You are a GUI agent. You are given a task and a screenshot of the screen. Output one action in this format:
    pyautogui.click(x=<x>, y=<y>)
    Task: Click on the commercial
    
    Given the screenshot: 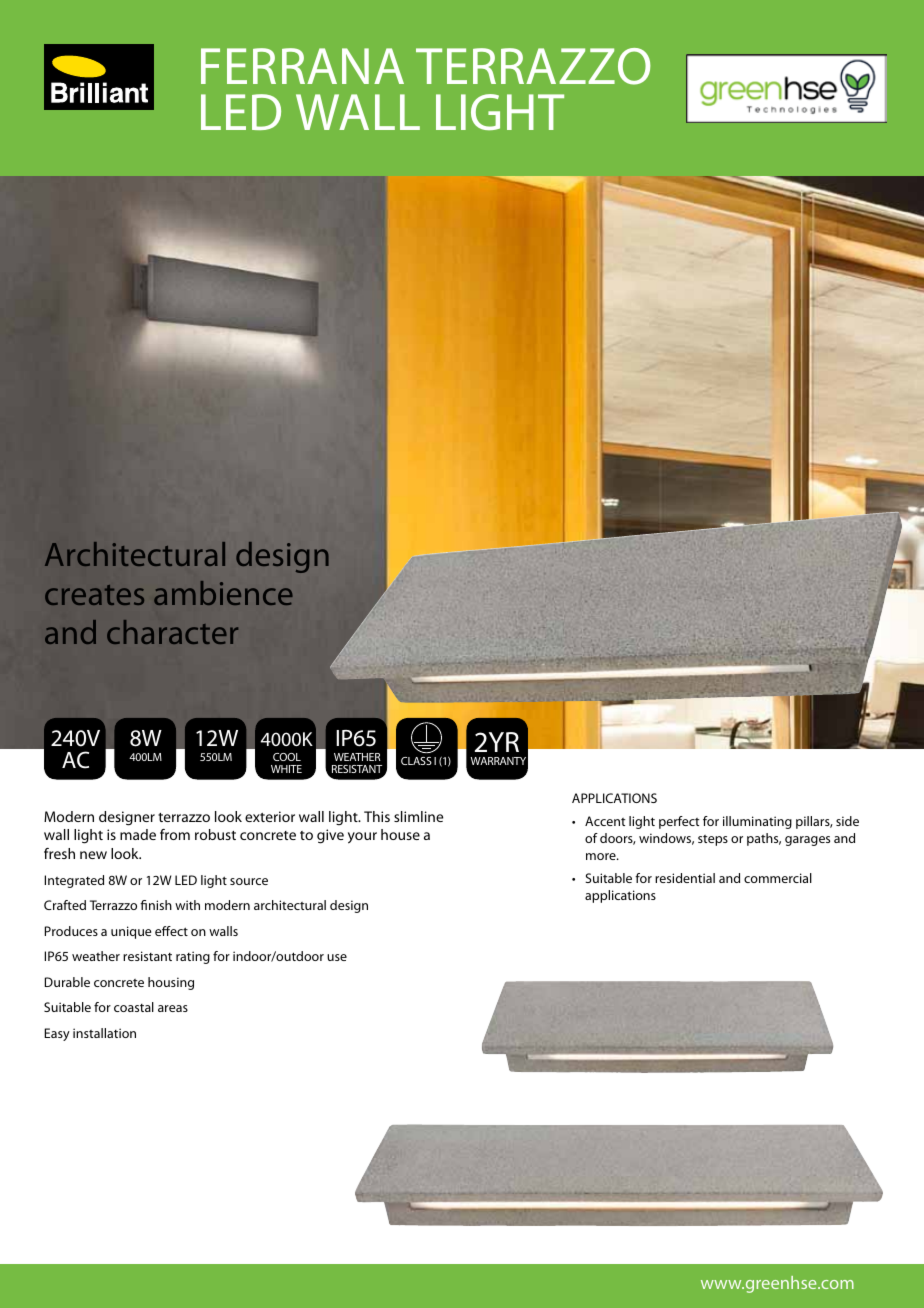 What is the action you would take?
    pyautogui.click(x=778, y=878)
